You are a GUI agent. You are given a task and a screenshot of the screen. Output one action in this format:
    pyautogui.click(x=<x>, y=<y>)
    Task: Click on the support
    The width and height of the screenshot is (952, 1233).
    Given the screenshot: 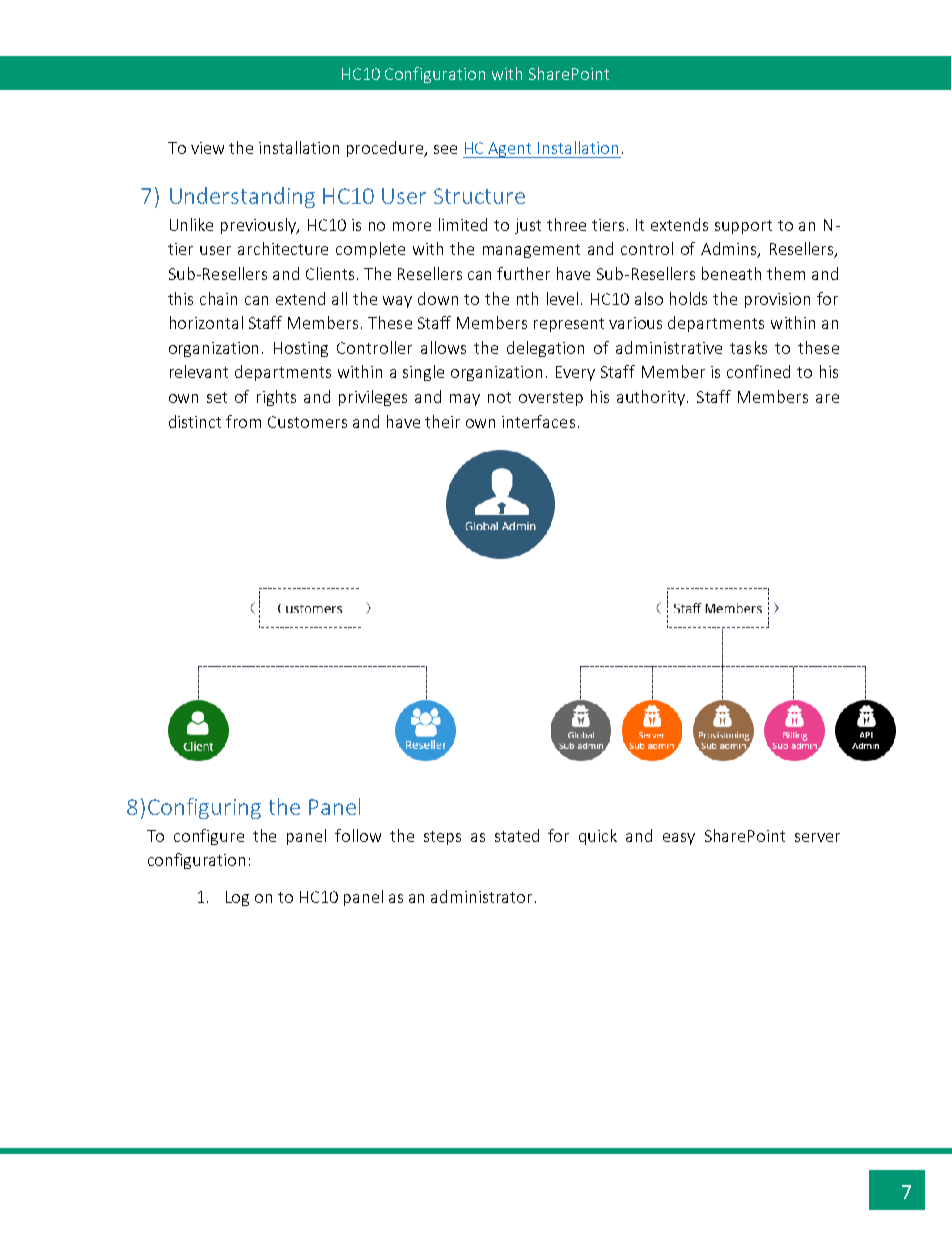 What is the action you would take?
    pyautogui.click(x=743, y=227)
